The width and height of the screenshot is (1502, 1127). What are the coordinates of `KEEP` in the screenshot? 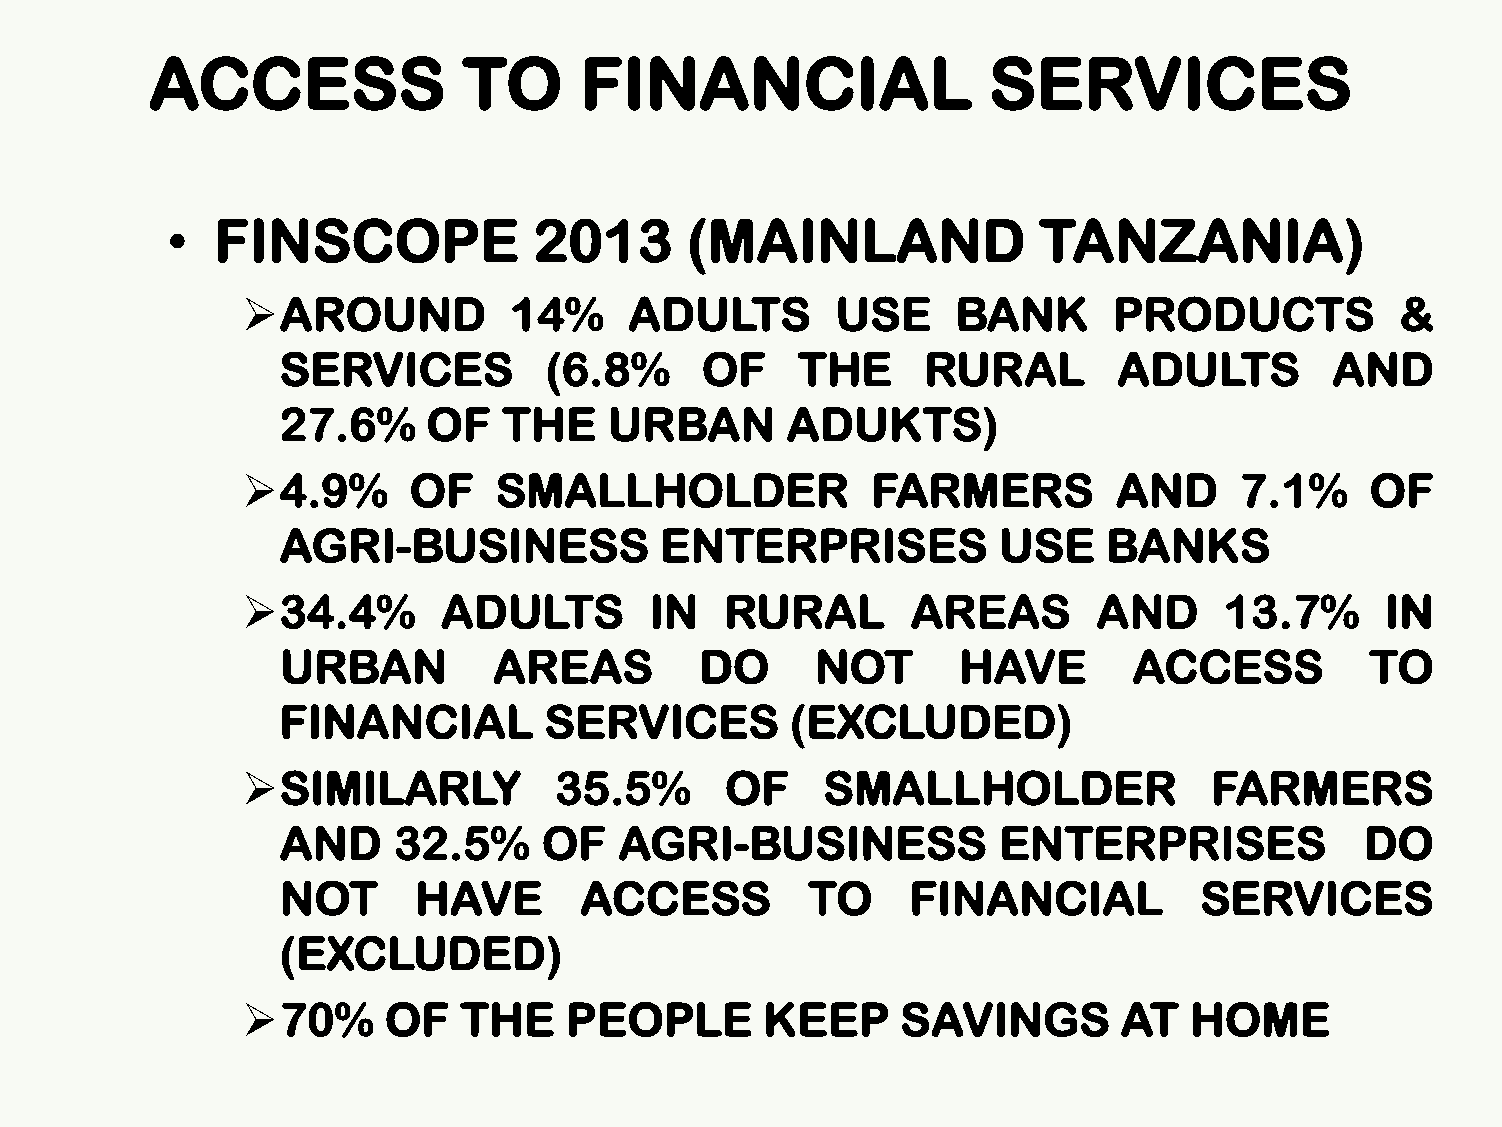 It's located at (827, 1019).
